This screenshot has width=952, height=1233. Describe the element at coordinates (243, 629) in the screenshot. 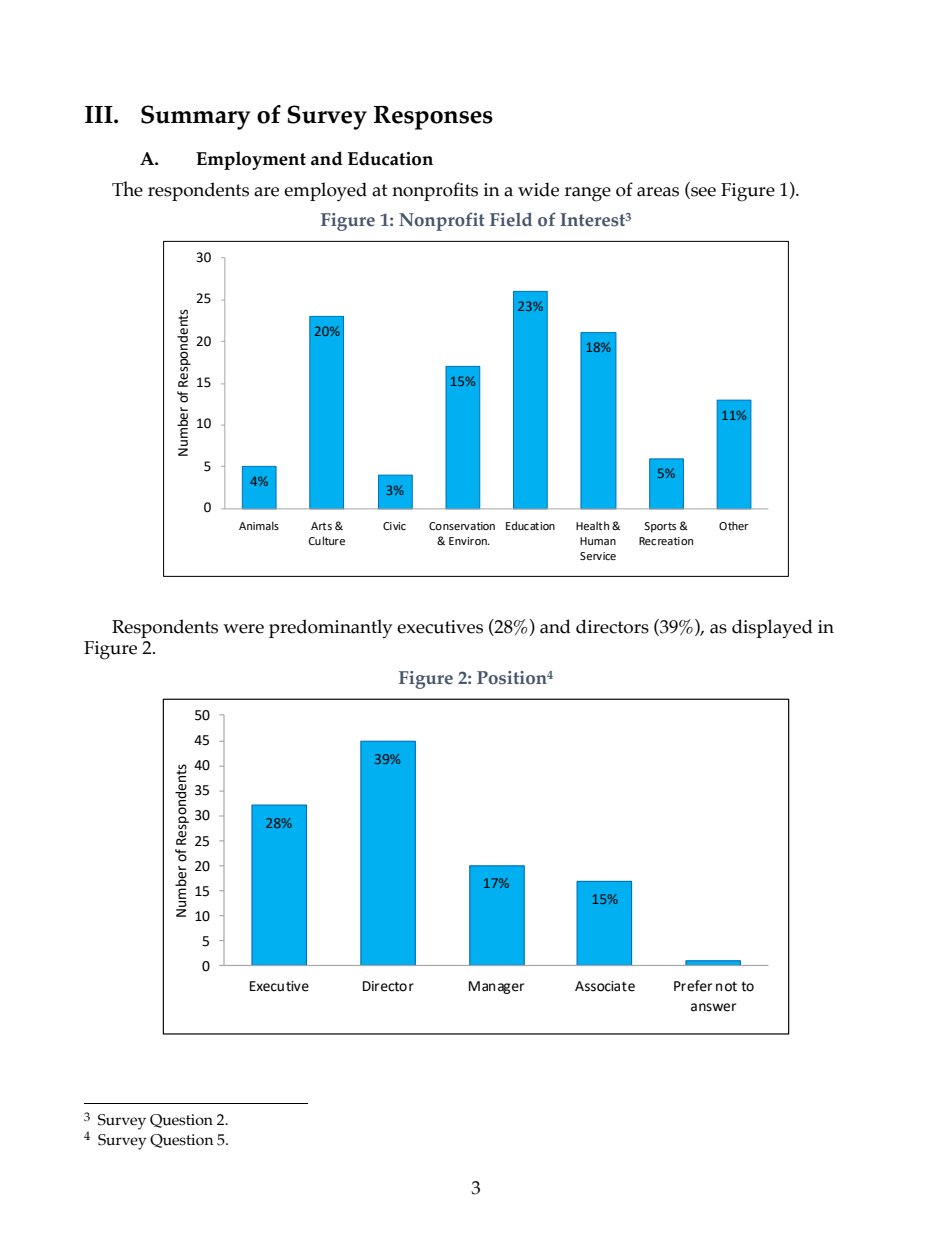

I see `were` at that location.
